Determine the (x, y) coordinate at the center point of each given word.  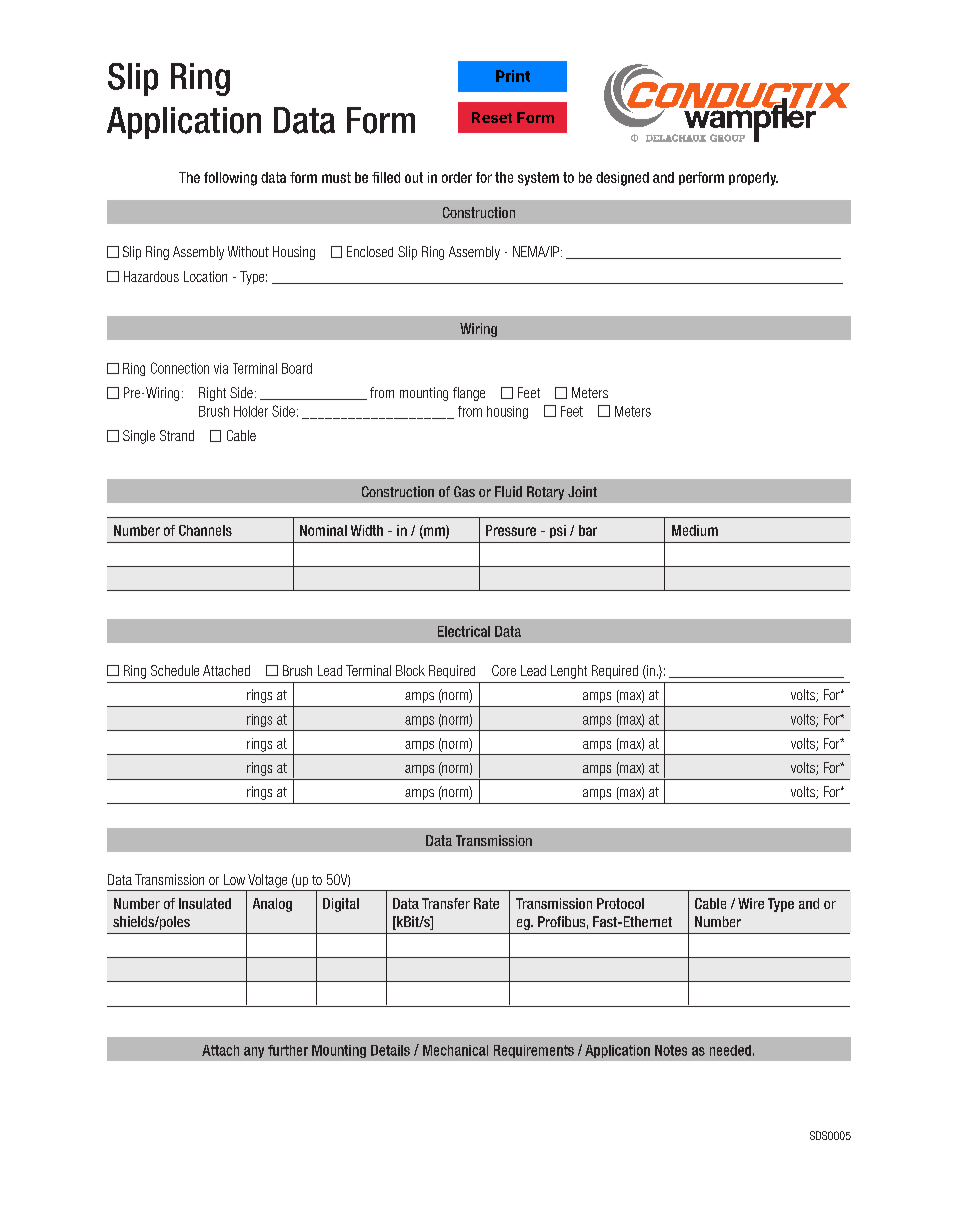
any (254, 1052)
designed (622, 179)
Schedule (175, 670)
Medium (695, 530)
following (230, 179)
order (457, 177)
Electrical (464, 631)
